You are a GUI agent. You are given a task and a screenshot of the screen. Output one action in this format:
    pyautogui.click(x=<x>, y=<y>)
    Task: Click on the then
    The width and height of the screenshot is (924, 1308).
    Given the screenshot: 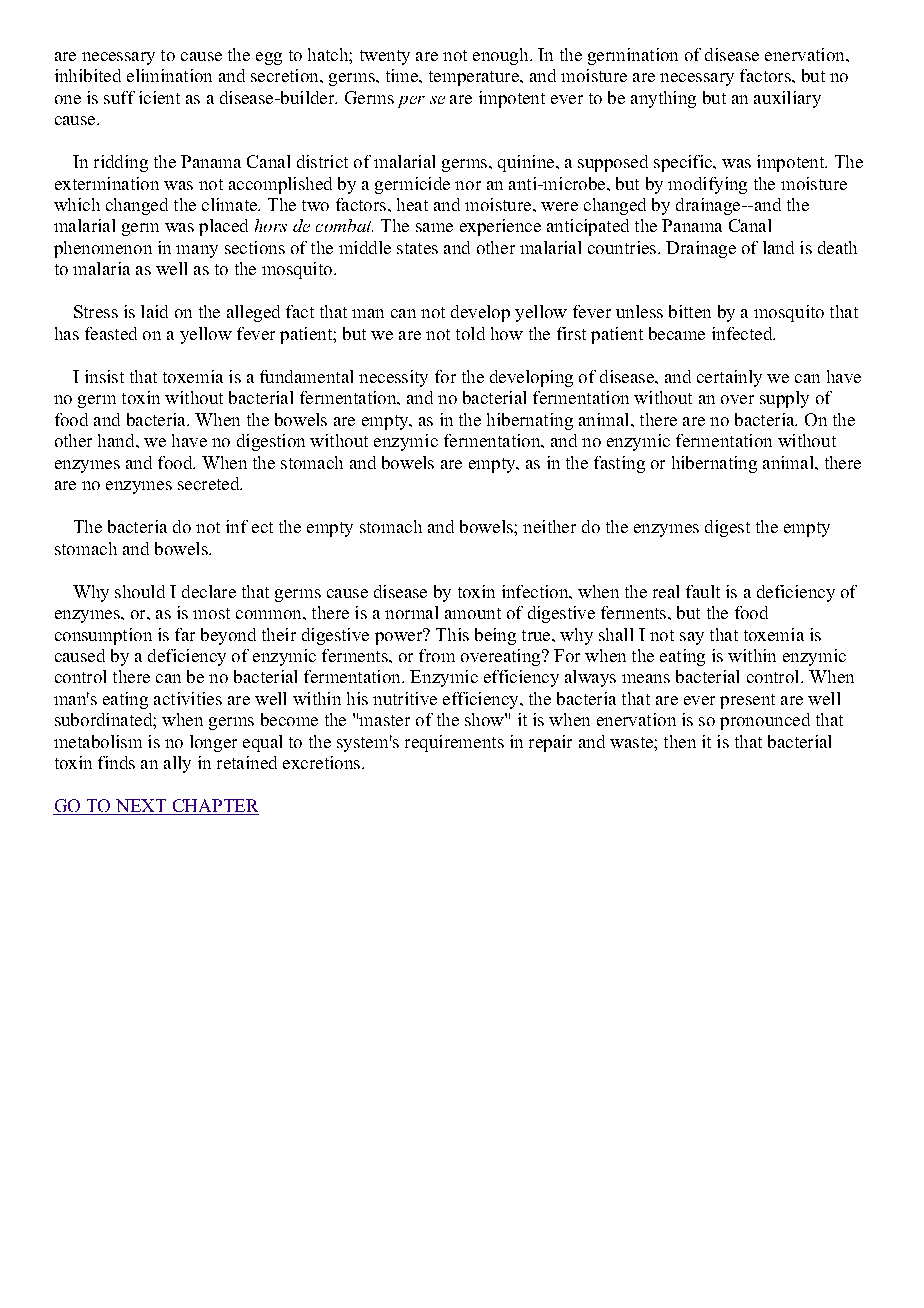 What is the action you would take?
    pyautogui.click(x=680, y=741)
